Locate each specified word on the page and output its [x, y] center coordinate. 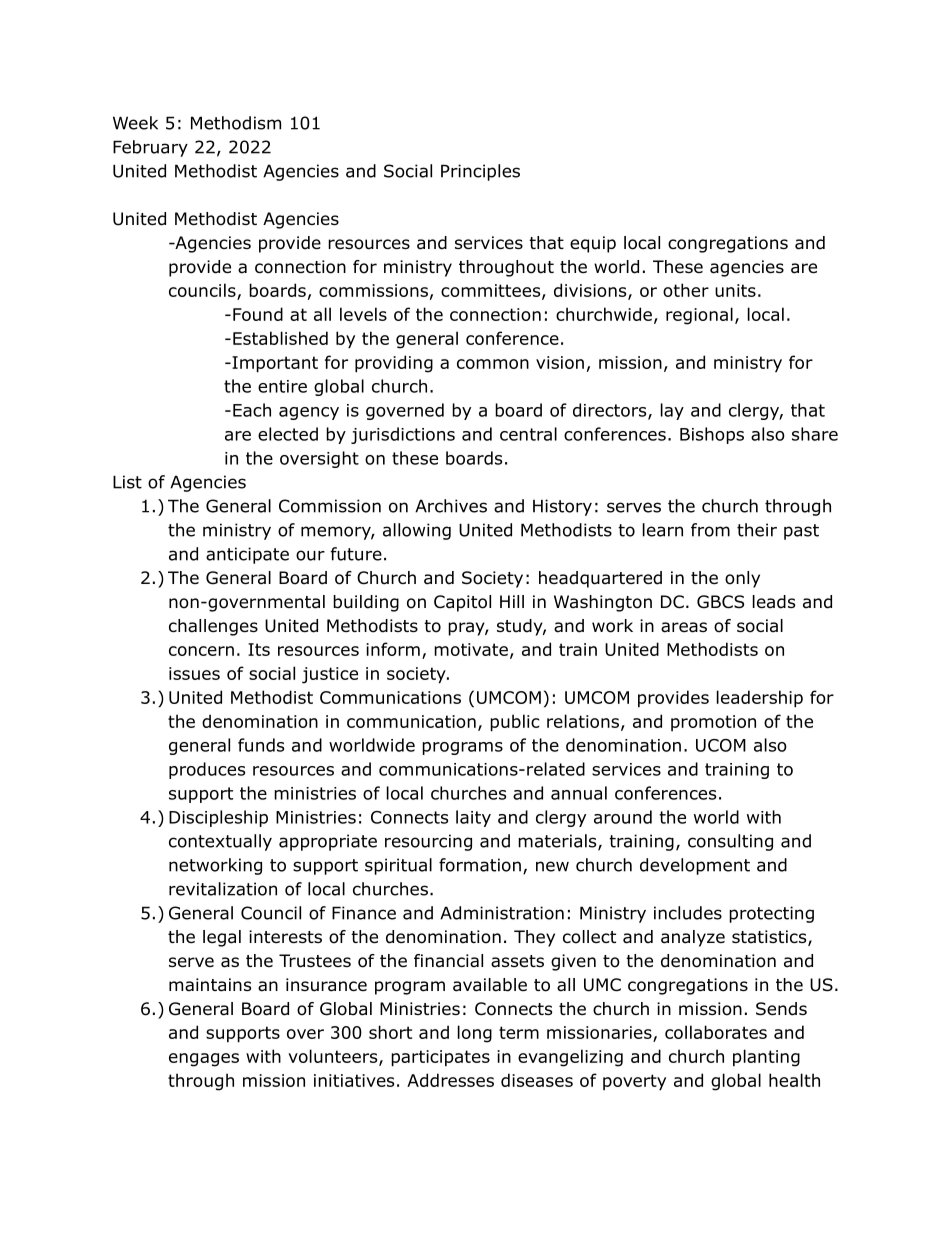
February [150, 148]
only [742, 579]
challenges [213, 627]
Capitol [462, 603]
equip [593, 244]
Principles [480, 172]
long [475, 1034]
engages [204, 1060]
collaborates [716, 1032]
